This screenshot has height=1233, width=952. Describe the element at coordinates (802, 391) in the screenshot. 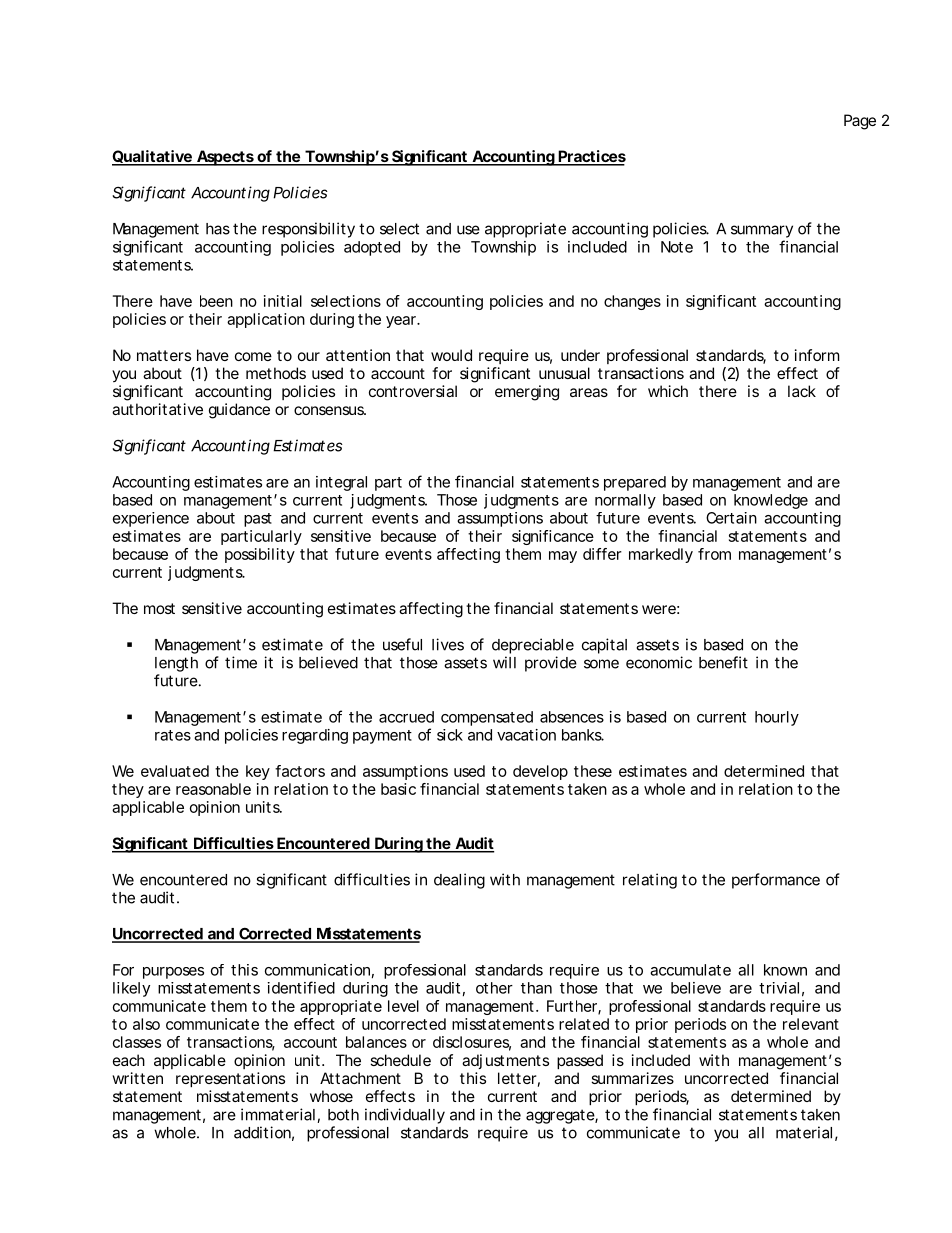

I see `lack` at that location.
